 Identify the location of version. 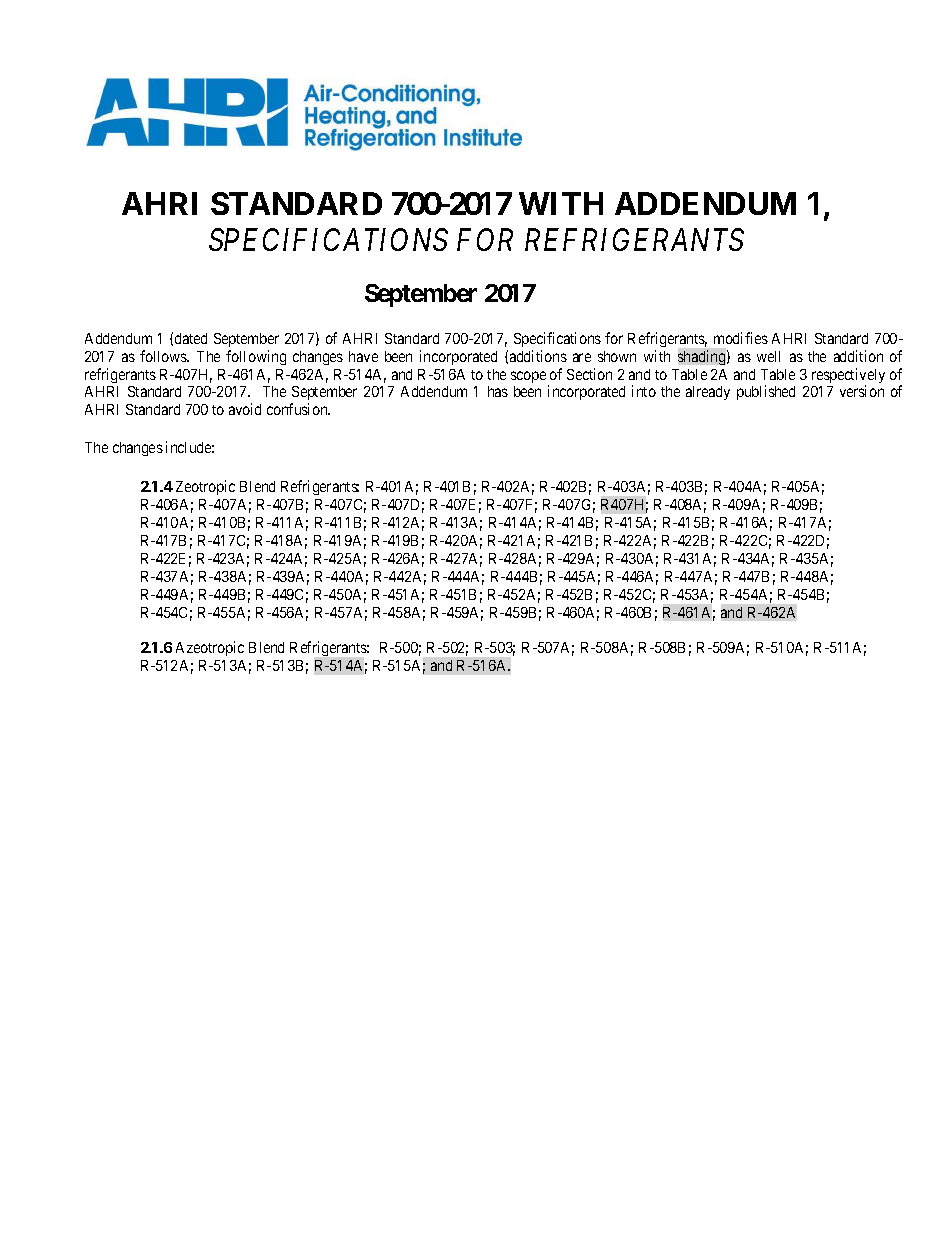
(862, 391).
